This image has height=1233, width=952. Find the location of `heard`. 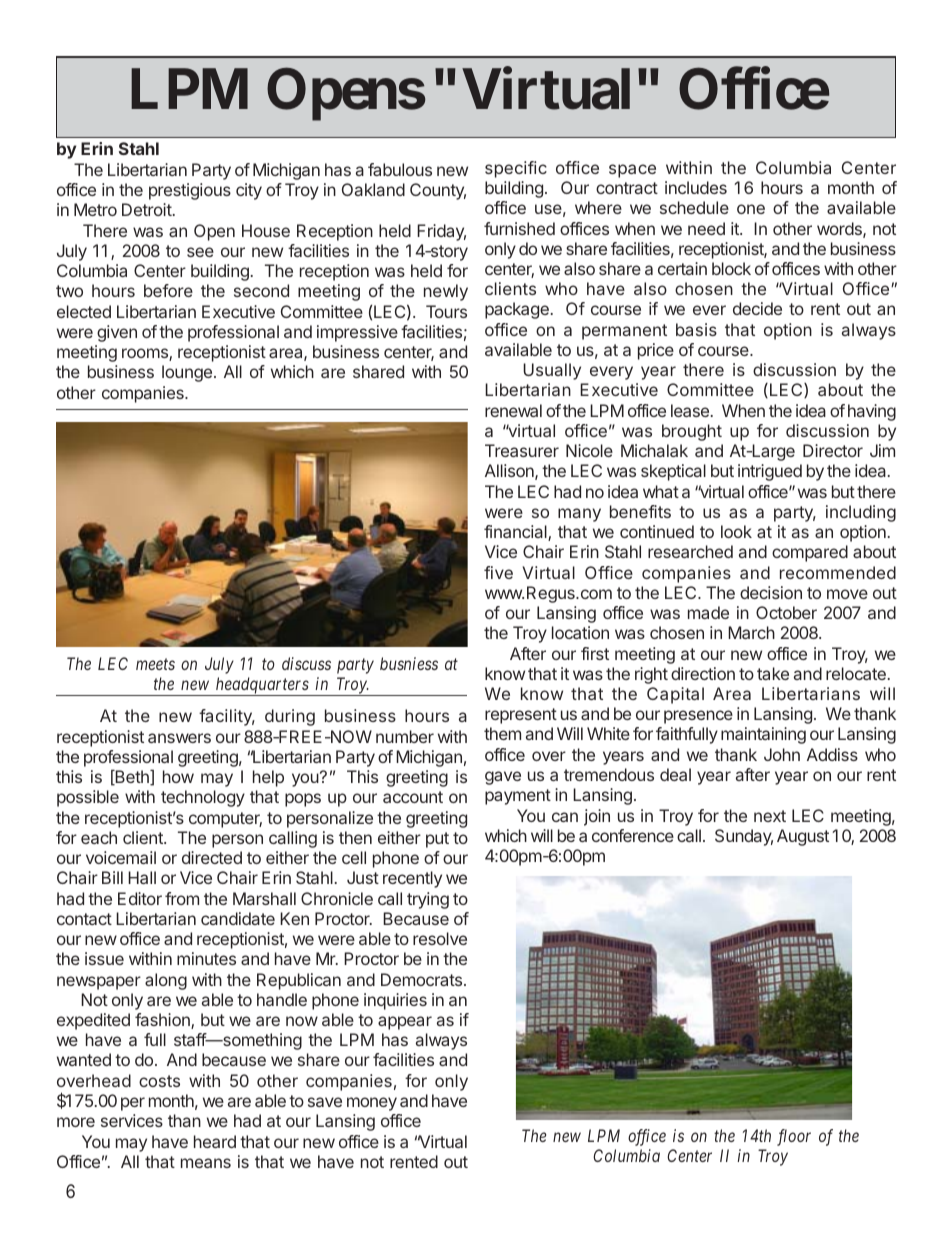

heard is located at coordinates (215, 1141).
